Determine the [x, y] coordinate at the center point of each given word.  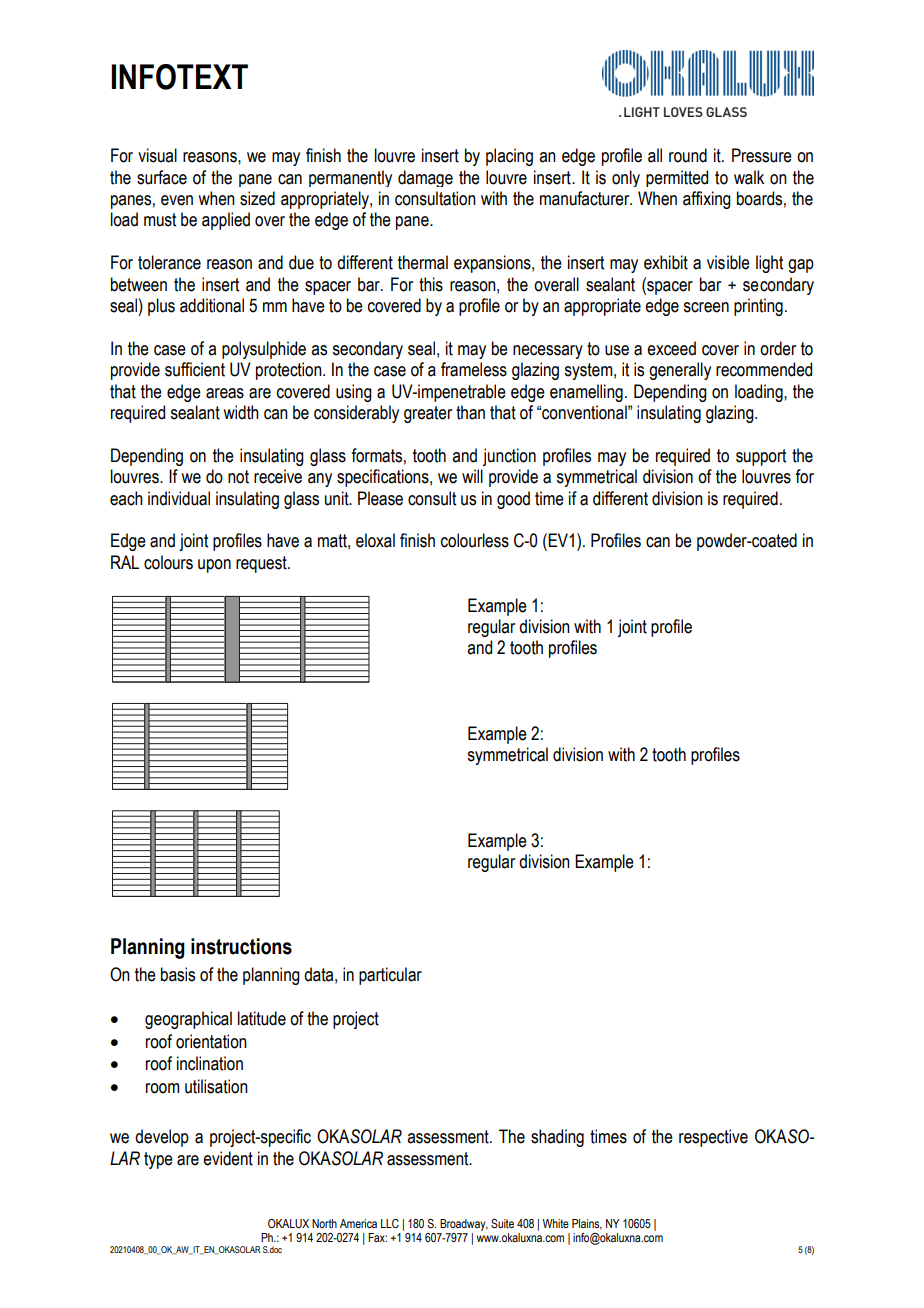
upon [214, 566]
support [761, 457]
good [513, 500]
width [241, 412]
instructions [241, 946]
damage [425, 178]
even [177, 200]
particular [390, 976]
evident [228, 1158]
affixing [707, 200]
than [470, 412]
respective [713, 1138]
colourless [475, 540]
